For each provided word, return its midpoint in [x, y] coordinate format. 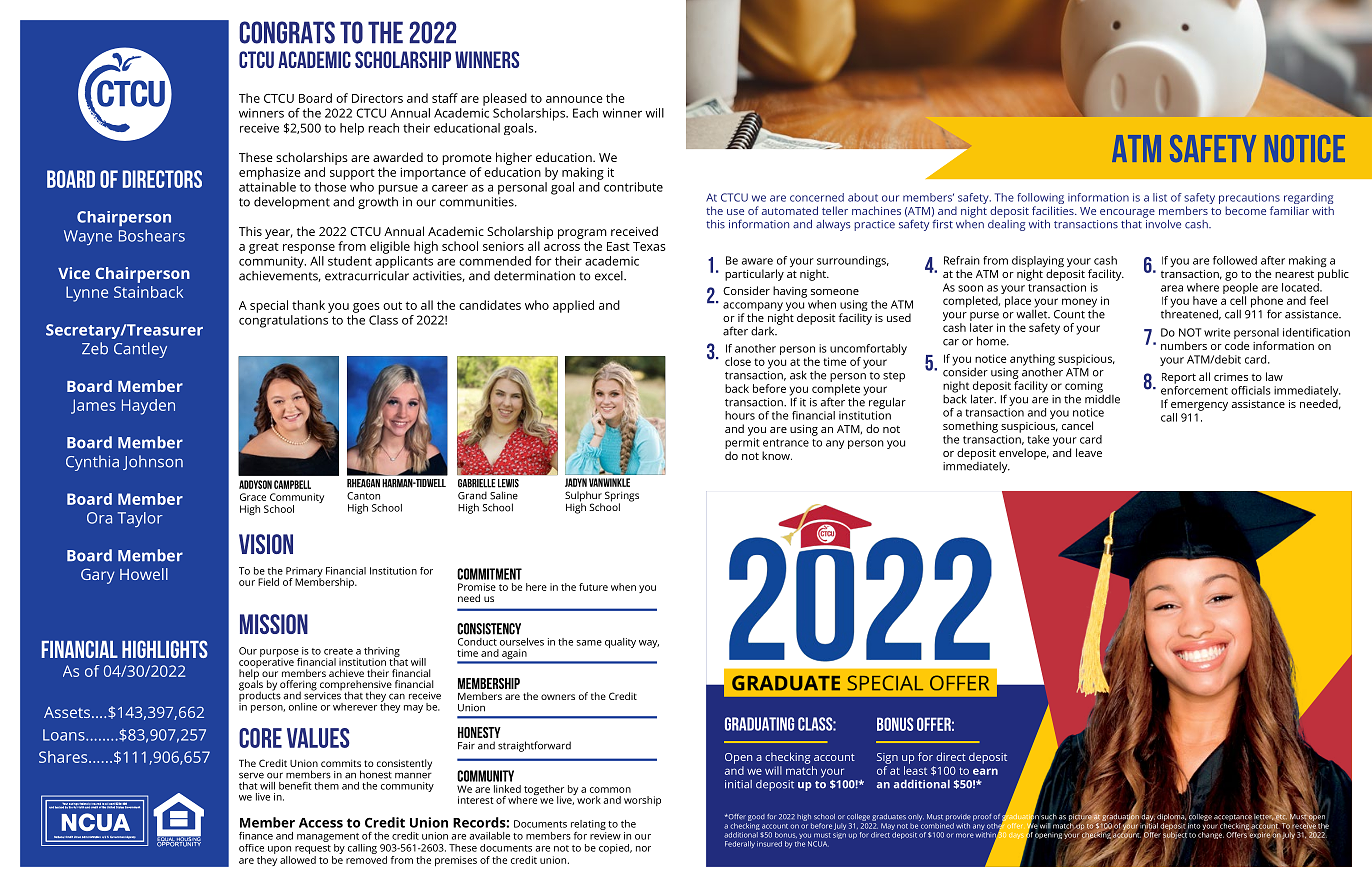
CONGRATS [287, 32]
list [1160, 197]
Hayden [148, 407]
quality [620, 643]
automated [790, 210]
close [738, 361]
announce [574, 99]
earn [985, 771]
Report [1179, 378]
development [292, 203]
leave [1089, 452]
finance [256, 836]
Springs [622, 497]
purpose [280, 654]
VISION [266, 544]
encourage [1127, 213]
